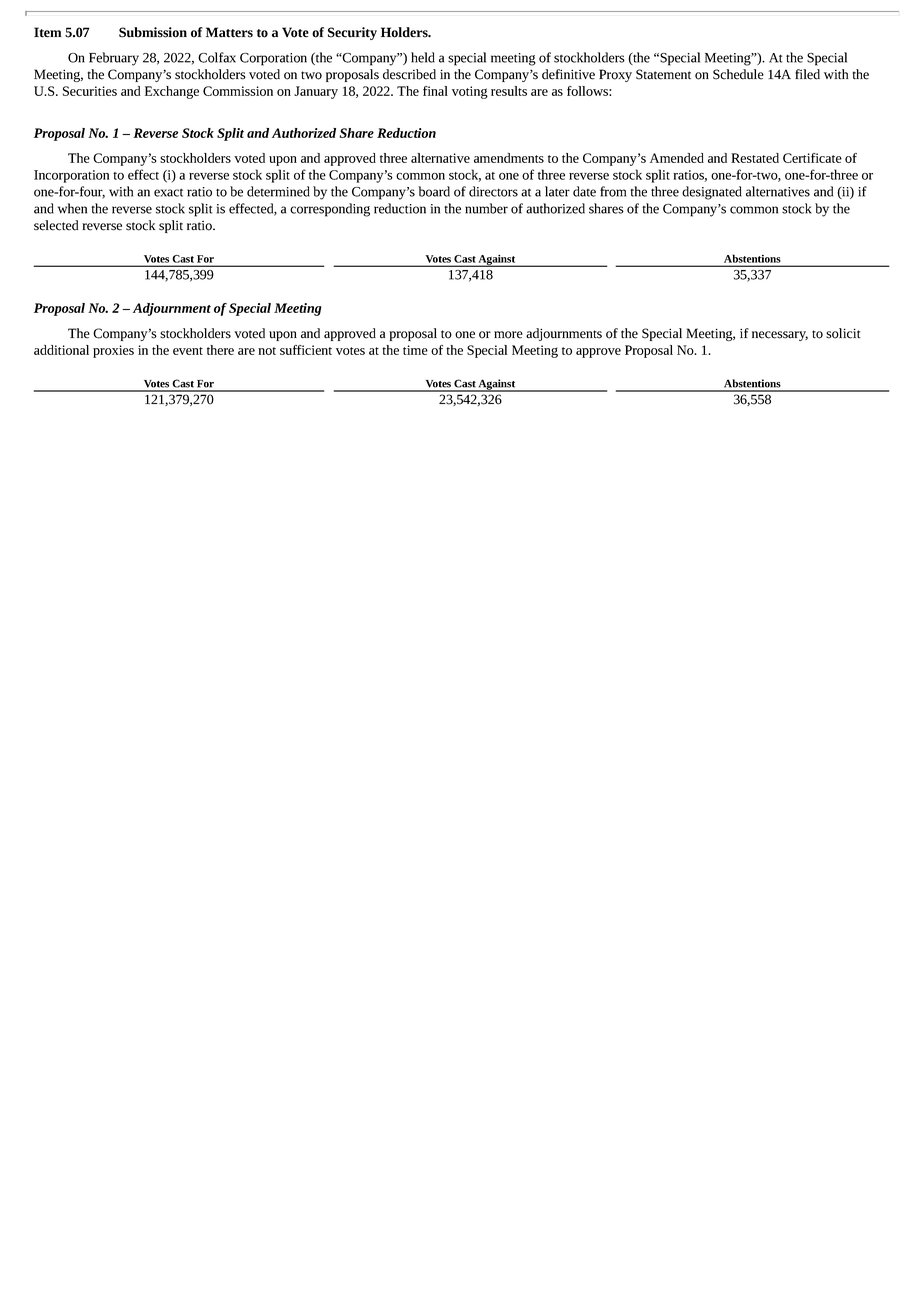 The height and width of the screenshot is (1308, 924). What do you see at coordinates (780, 336) in the screenshot?
I see `necessary` at bounding box center [780, 336].
